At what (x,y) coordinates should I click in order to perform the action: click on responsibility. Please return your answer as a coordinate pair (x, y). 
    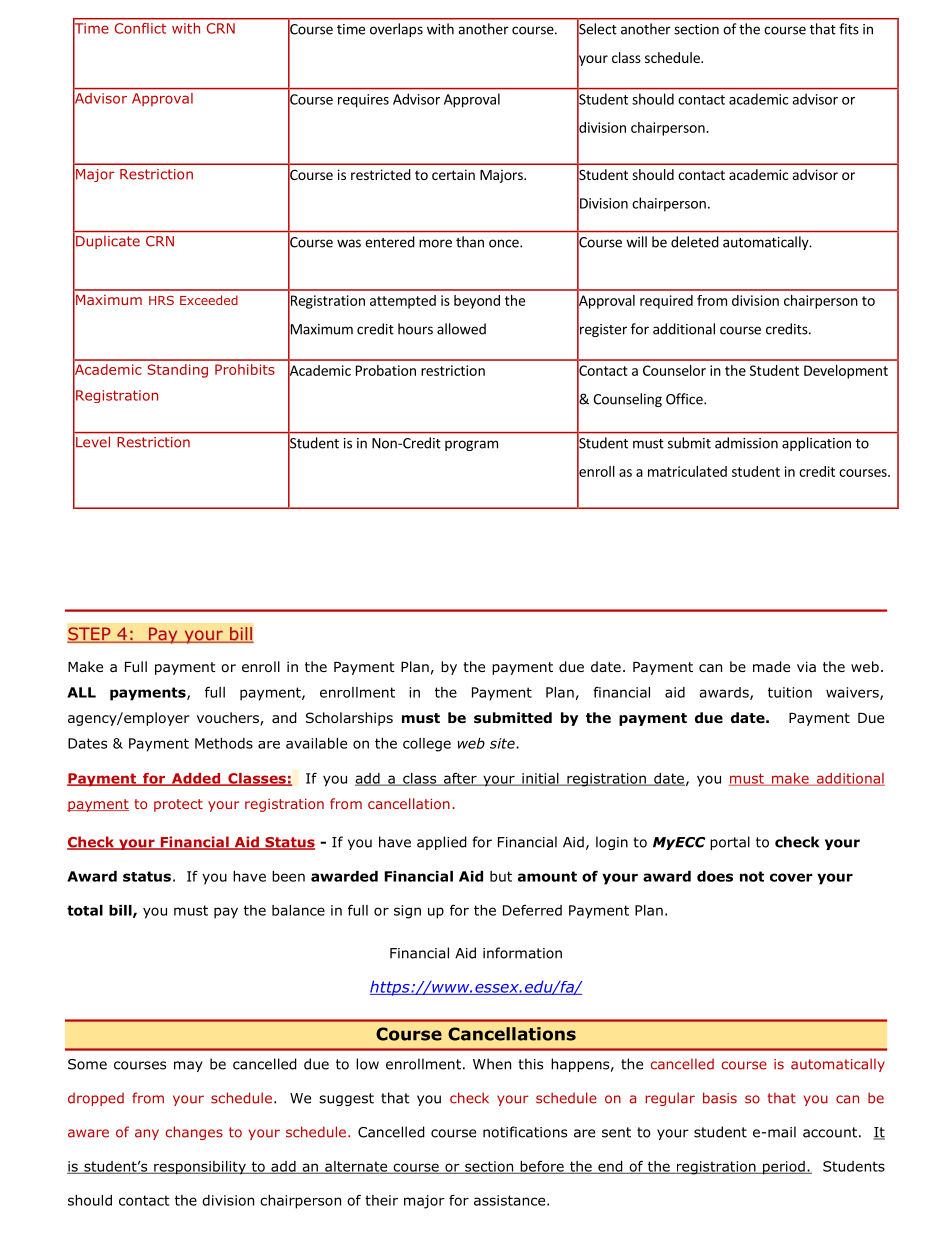
    Looking at the image, I should click on (200, 1168).
